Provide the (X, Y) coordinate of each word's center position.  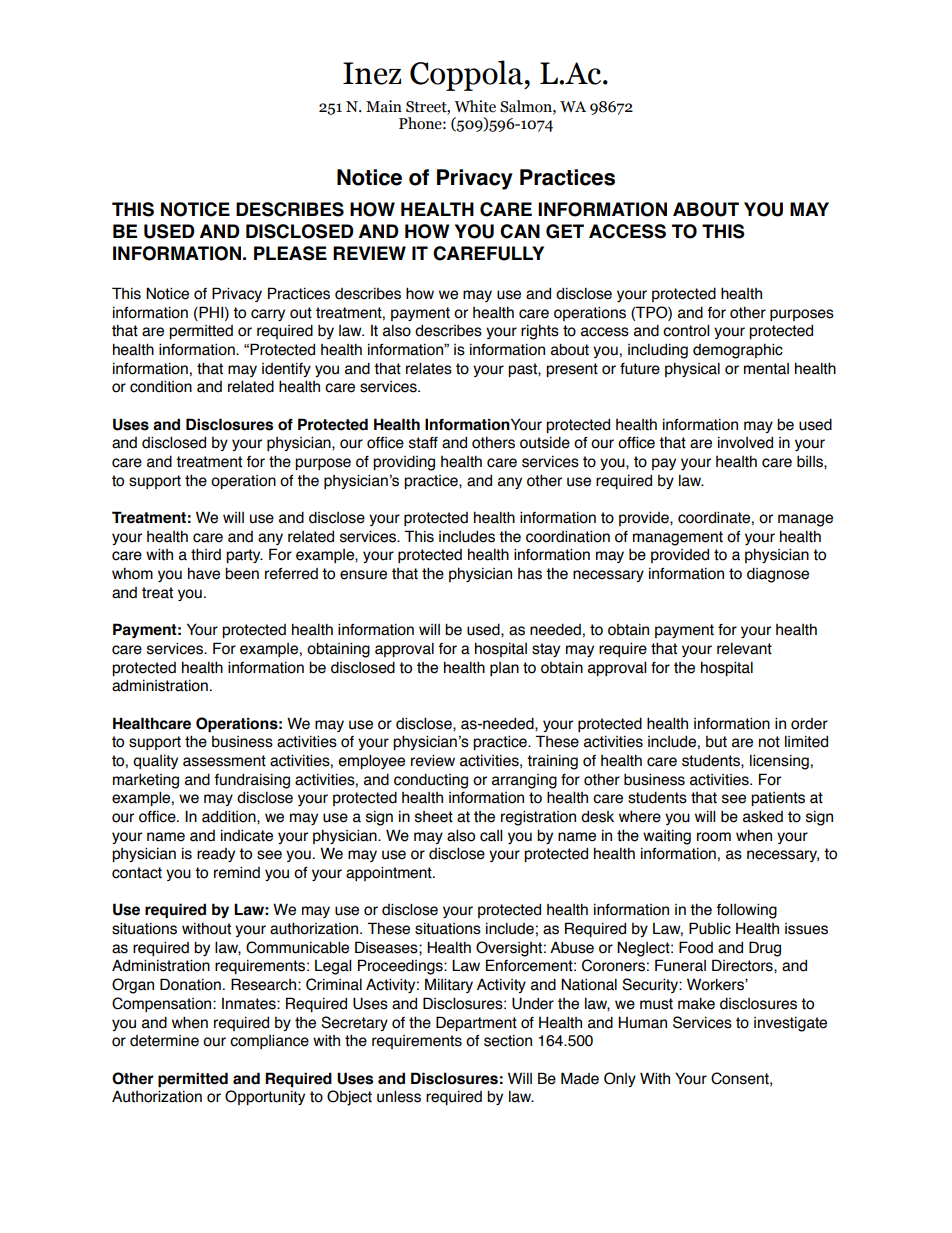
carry (268, 315)
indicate (247, 835)
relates (429, 368)
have (204, 573)
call (491, 835)
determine (164, 1041)
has (530, 574)
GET (565, 231)
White (475, 106)
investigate (790, 1024)
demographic (738, 351)
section (508, 1040)
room (714, 837)
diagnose (778, 575)
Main (384, 106)
